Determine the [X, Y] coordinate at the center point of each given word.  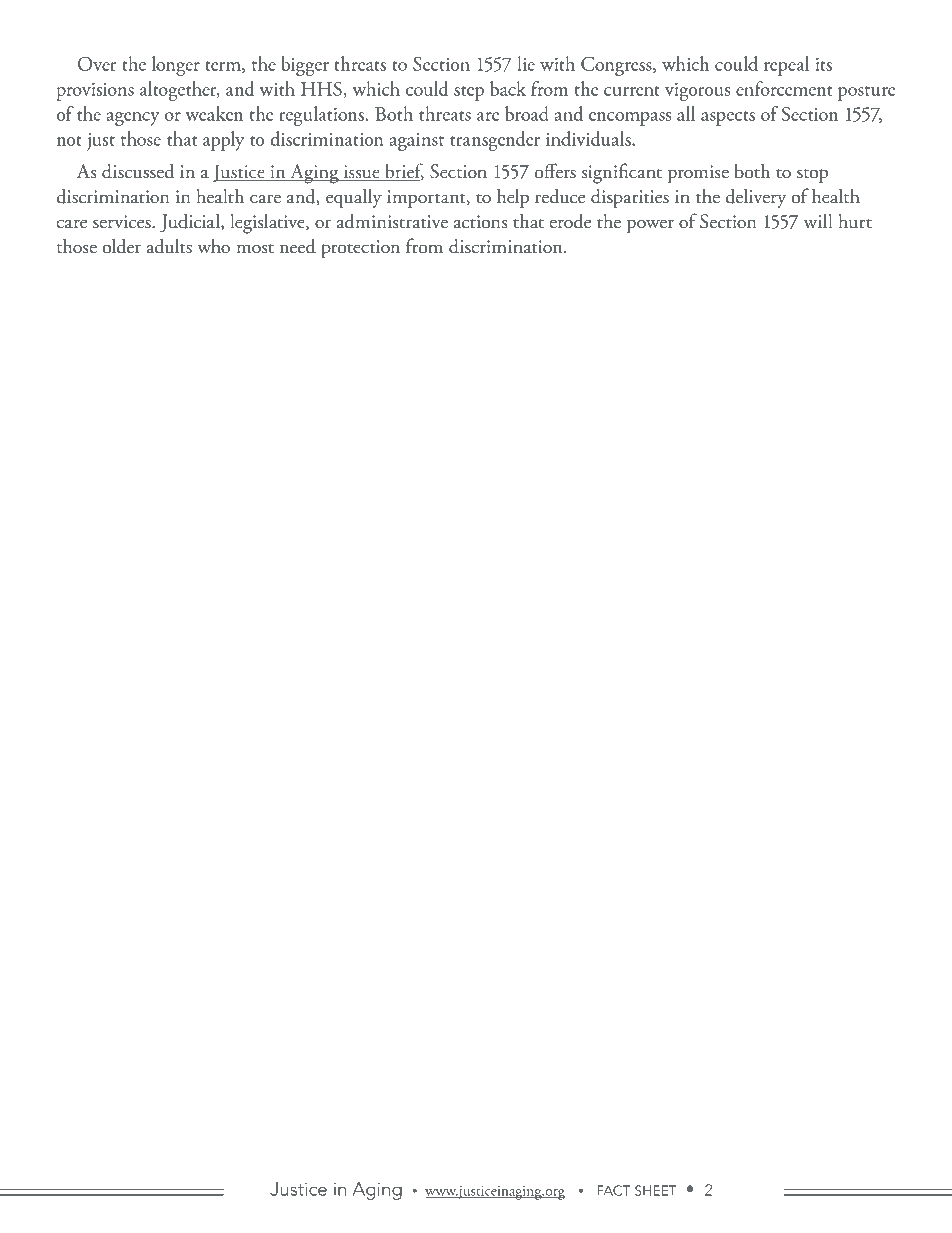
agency [133, 119]
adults [169, 246]
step [469, 93]
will [818, 220]
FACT [614, 1190]
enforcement [784, 88]
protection [360, 249]
